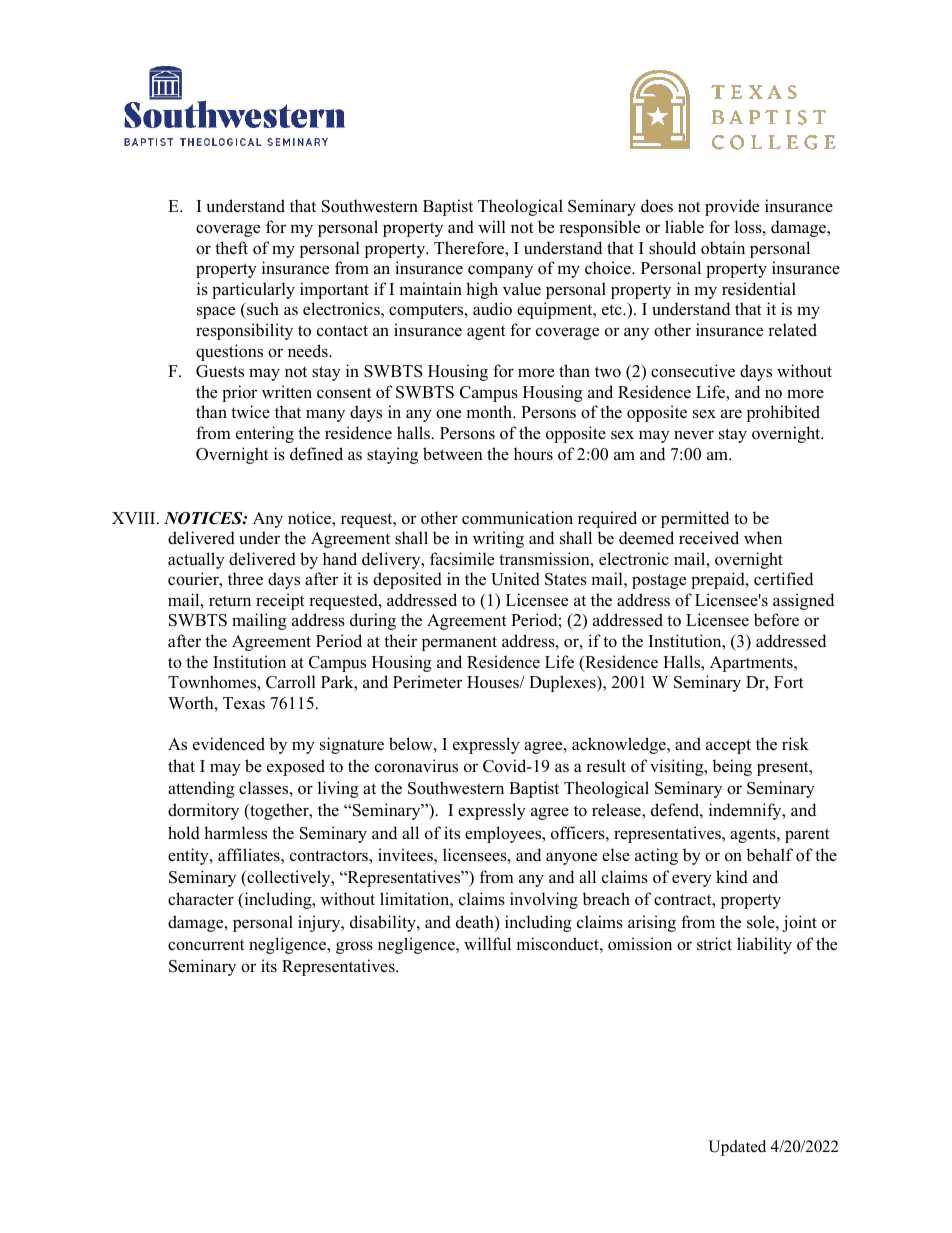 The width and height of the screenshot is (952, 1233). I want to click on dormitory, so click(203, 811).
